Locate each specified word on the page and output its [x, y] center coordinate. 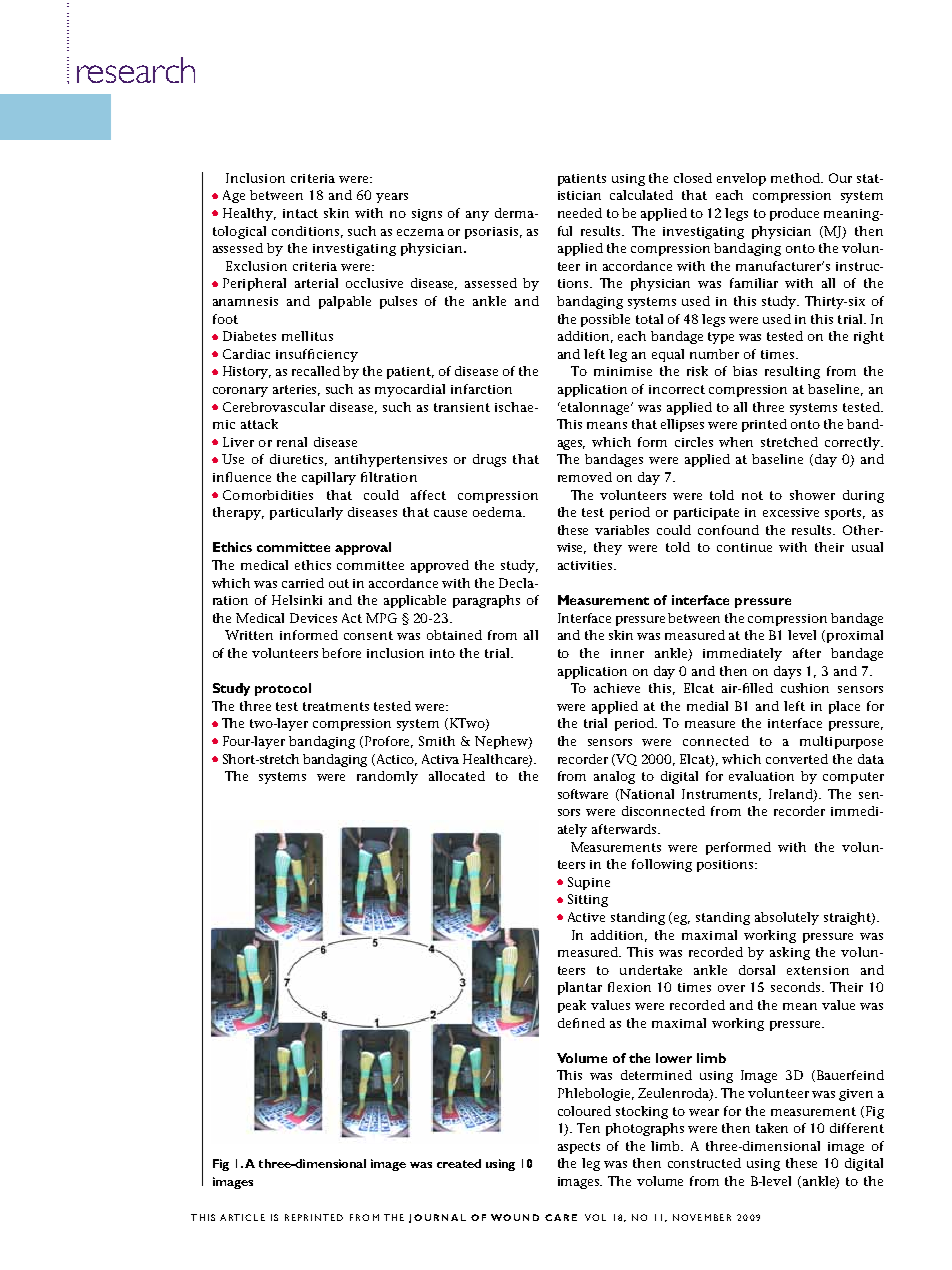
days [787, 672]
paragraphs [486, 601]
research [136, 70]
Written [249, 635]
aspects [579, 1148]
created [459, 1163]
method [797, 178]
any [477, 216]
